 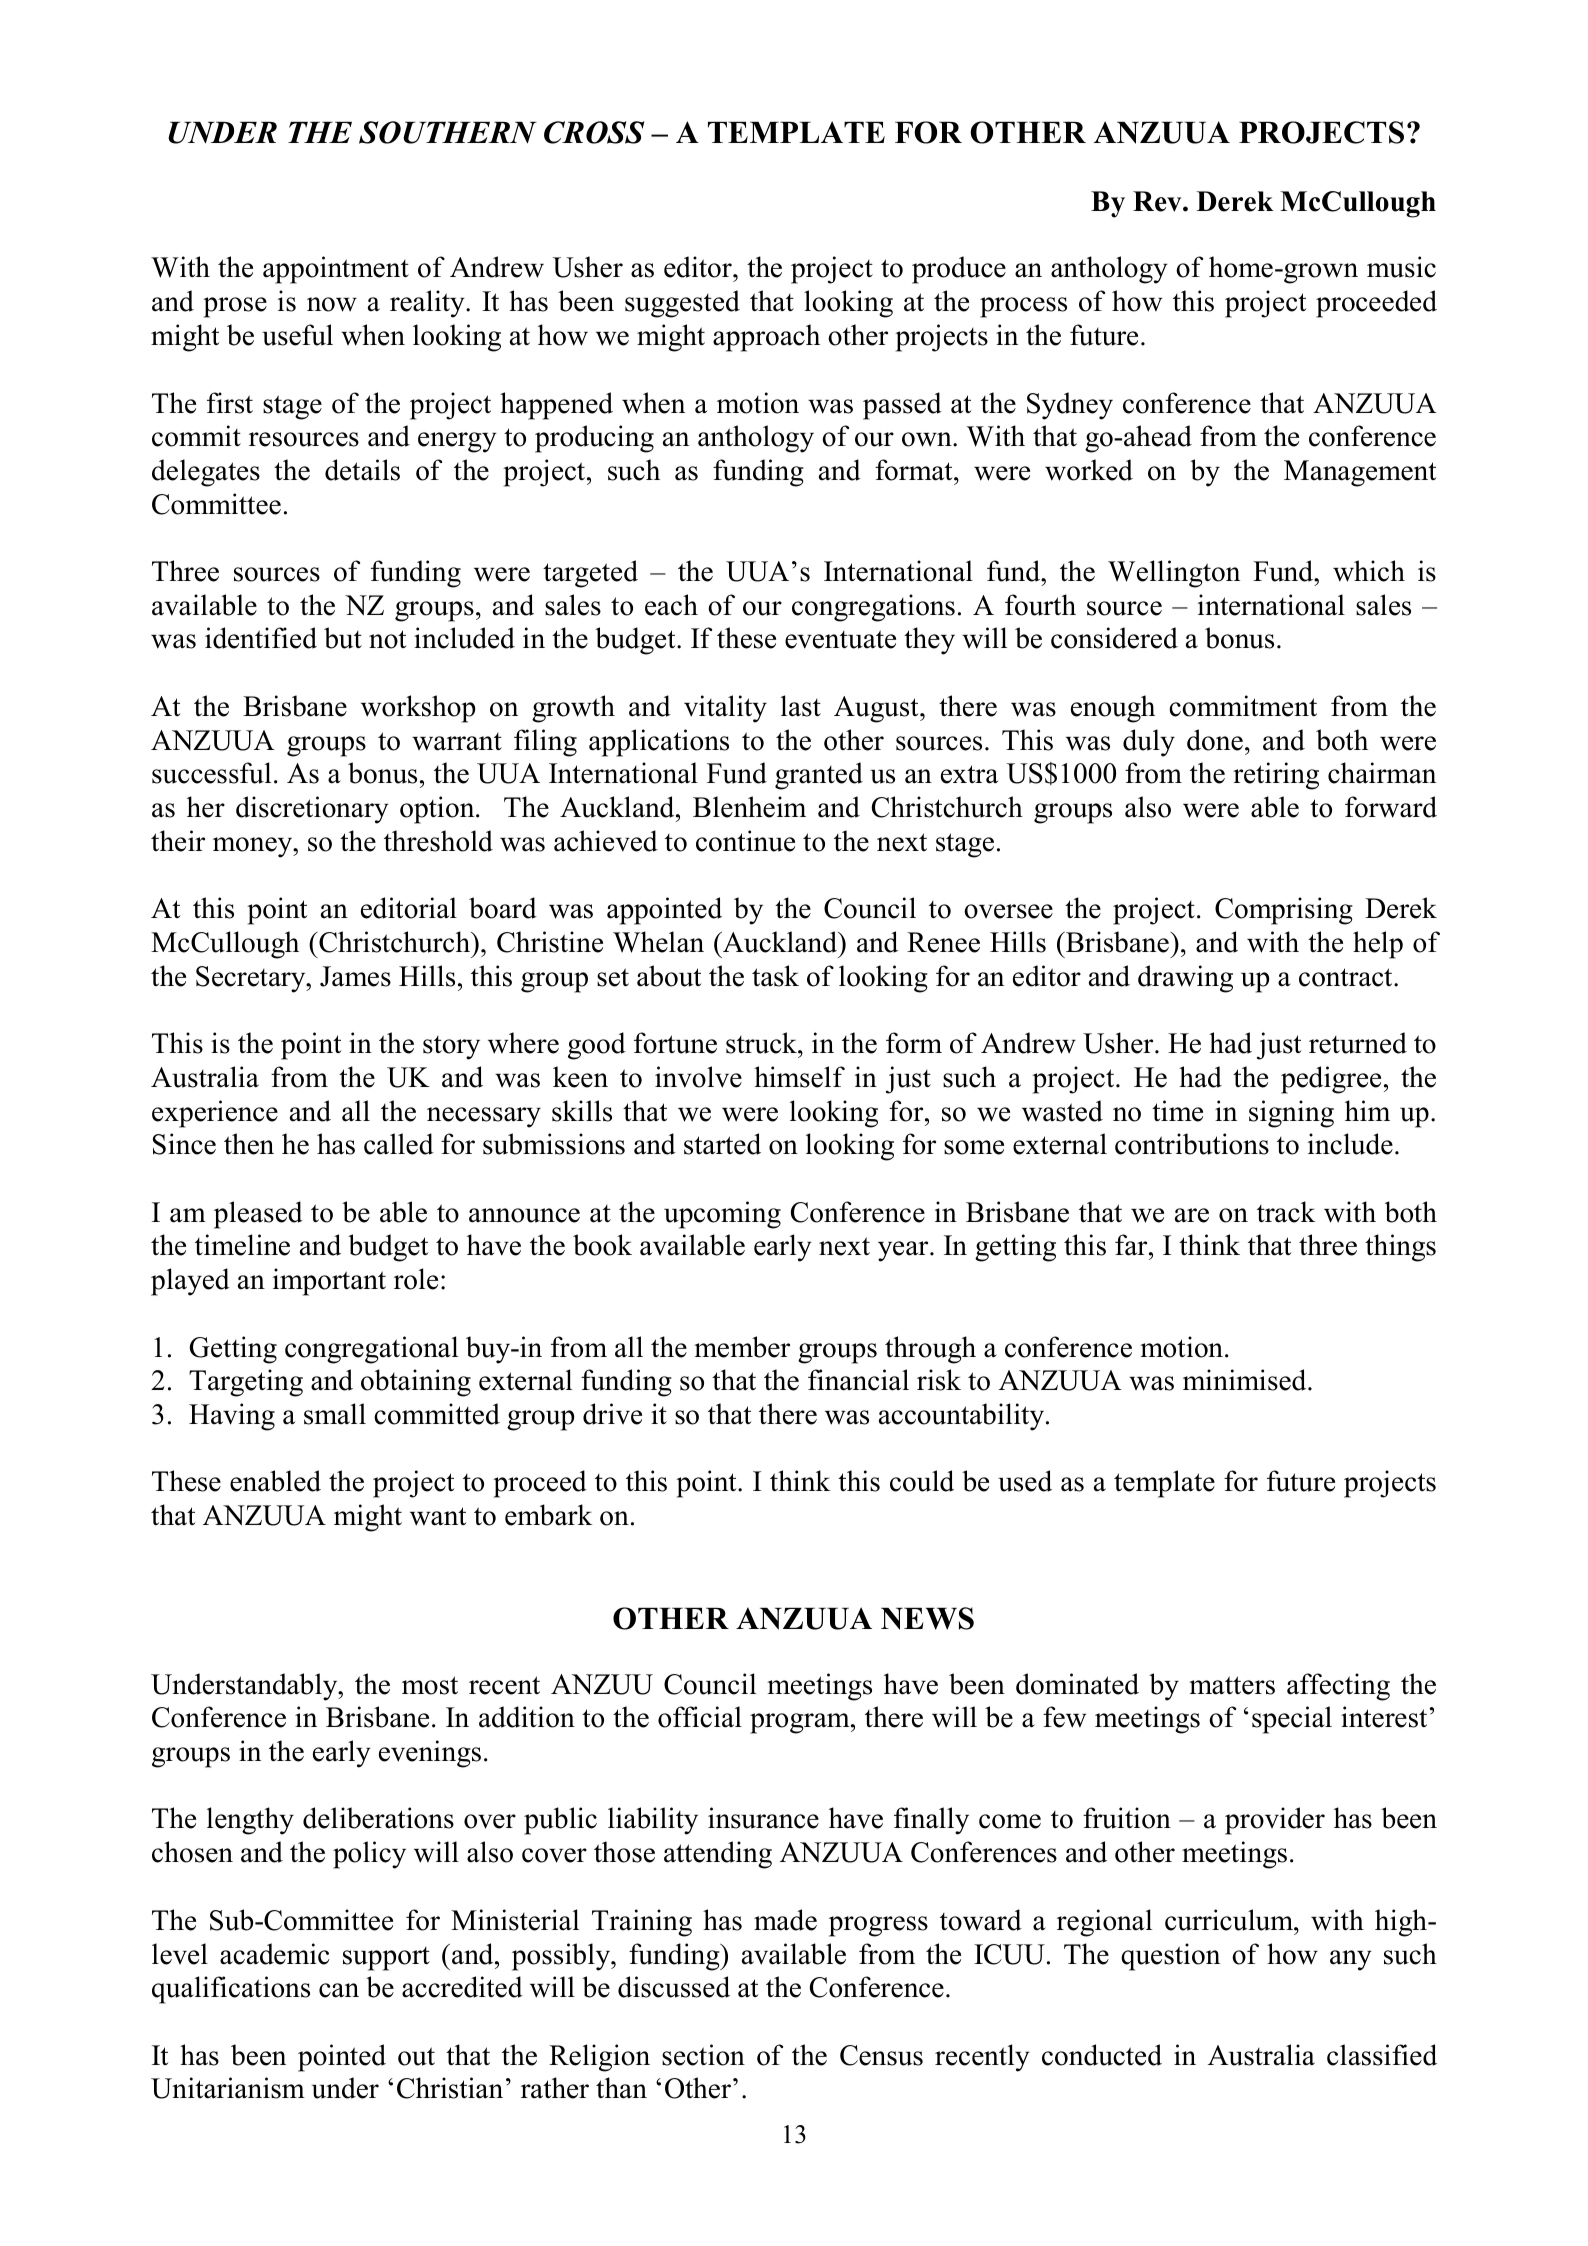 What do you see at coordinates (1232, 1685) in the screenshot?
I see `matters` at bounding box center [1232, 1685].
